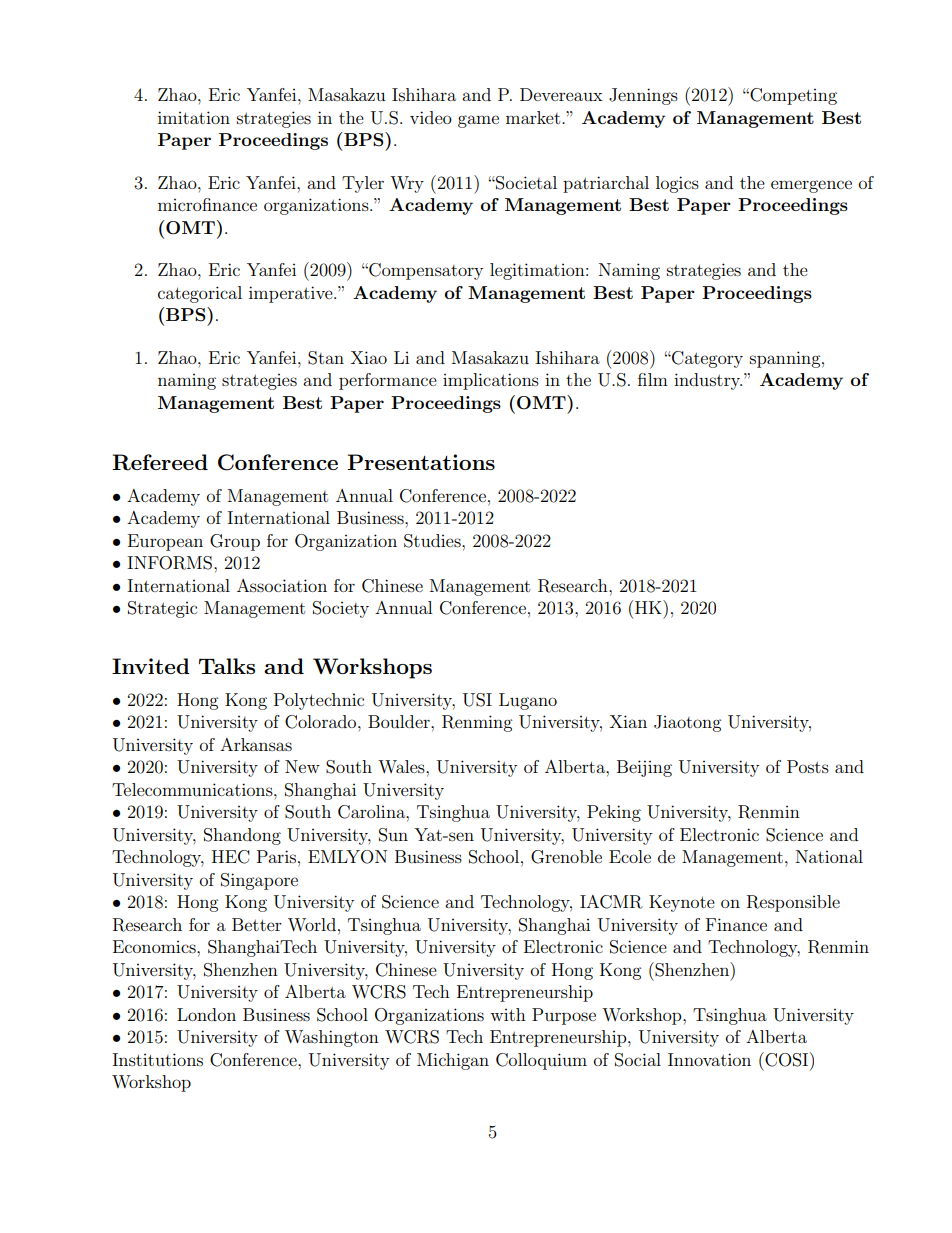 Image resolution: width=952 pixels, height=1233 pixels. Describe the element at coordinates (792, 96) in the screenshot. I see `Competing` at that location.
